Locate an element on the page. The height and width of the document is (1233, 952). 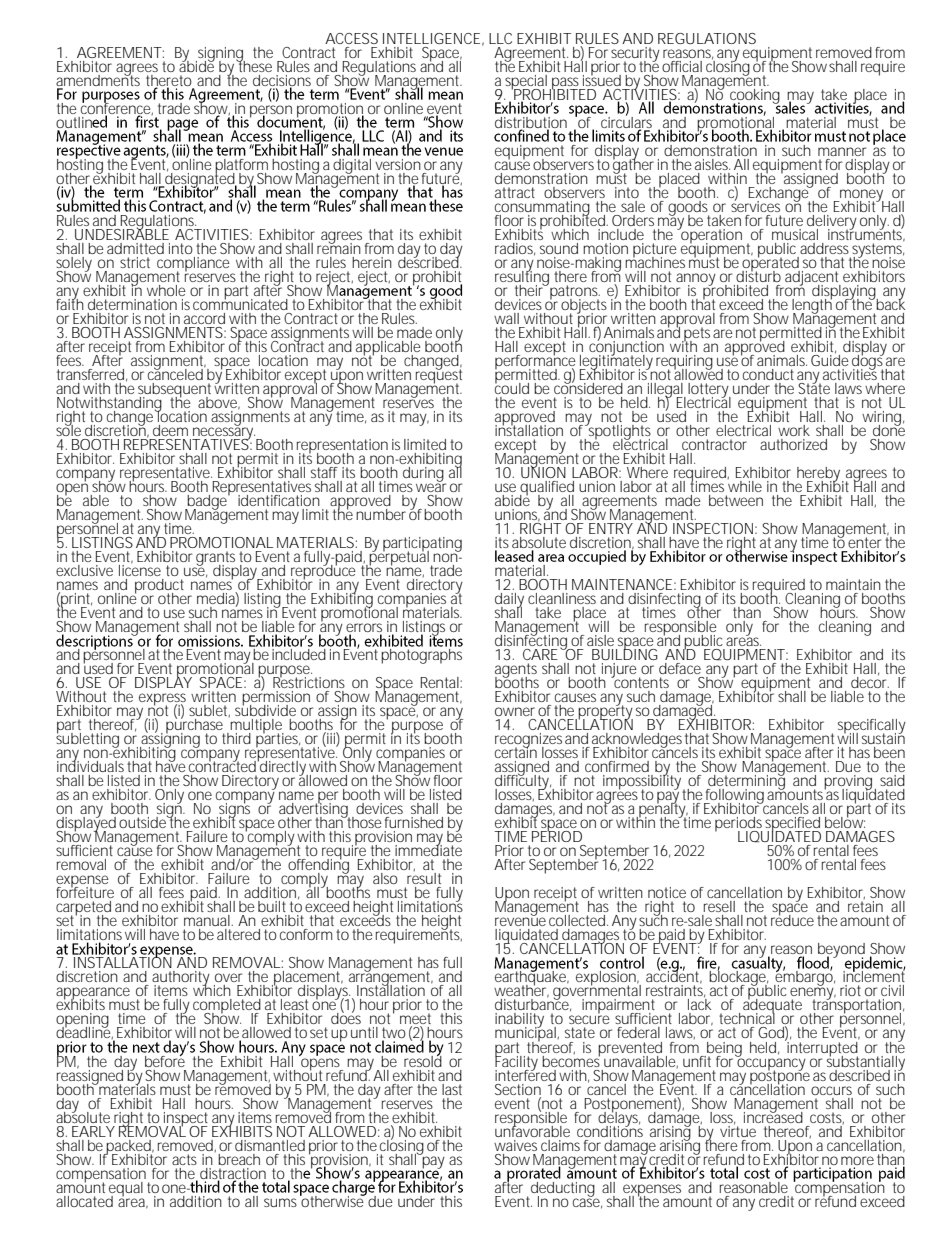
manual is located at coordinates (207, 920).
